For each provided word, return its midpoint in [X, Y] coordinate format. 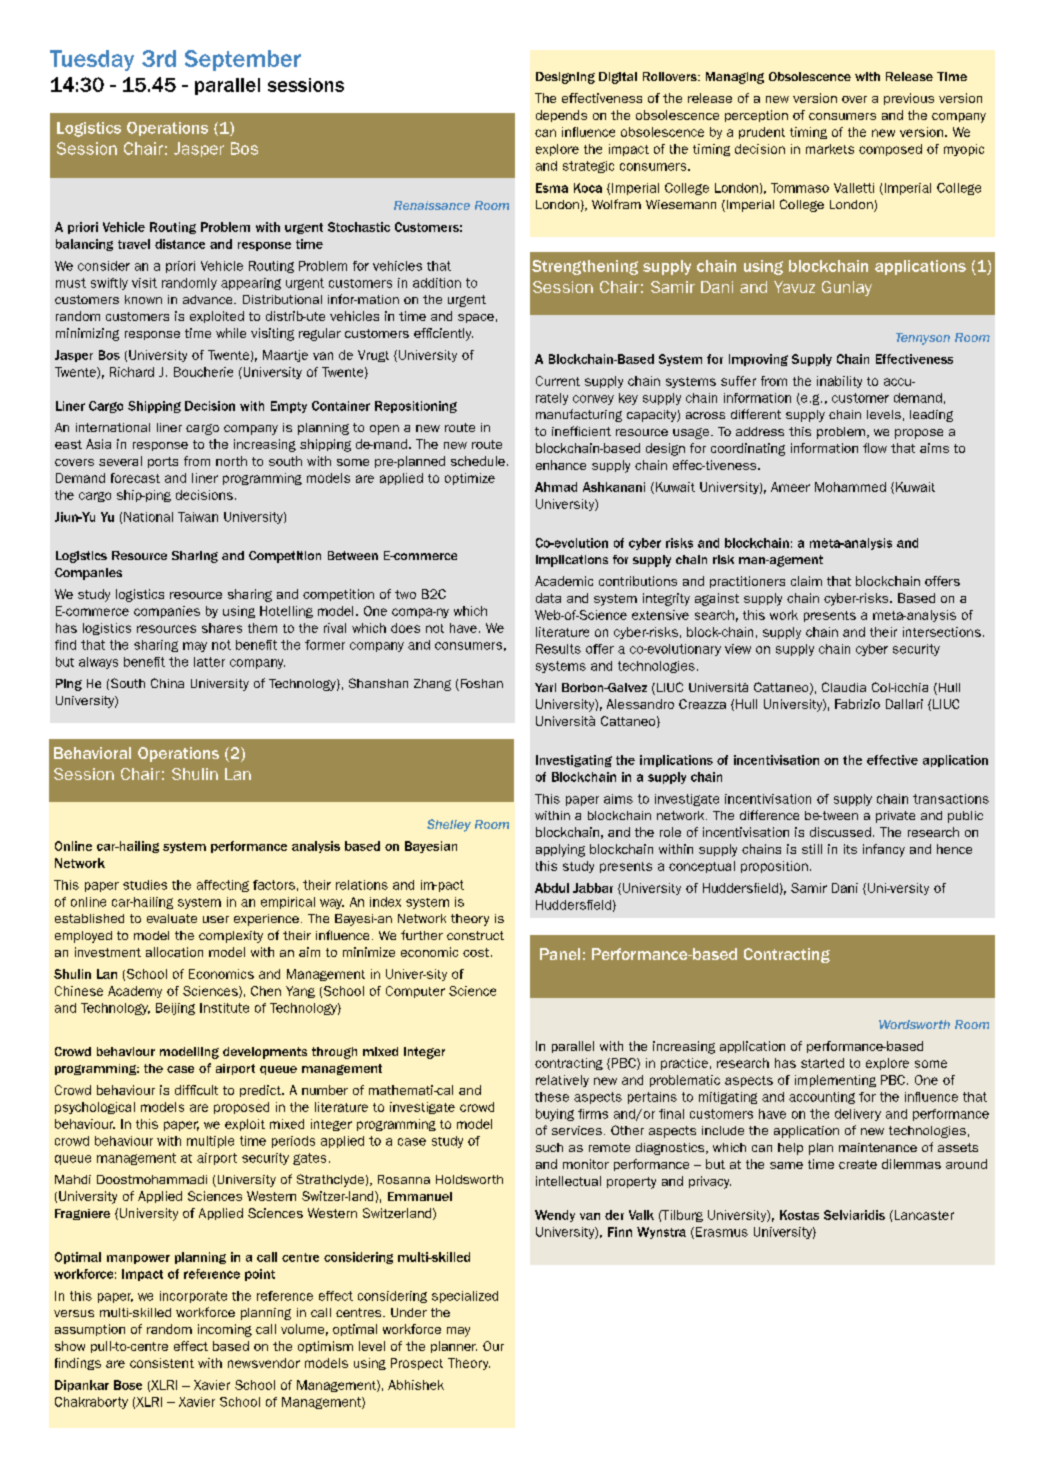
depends [561, 116]
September [243, 60]
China [167, 683]
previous [909, 99]
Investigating [574, 761]
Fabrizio [857, 704]
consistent [162, 1363]
